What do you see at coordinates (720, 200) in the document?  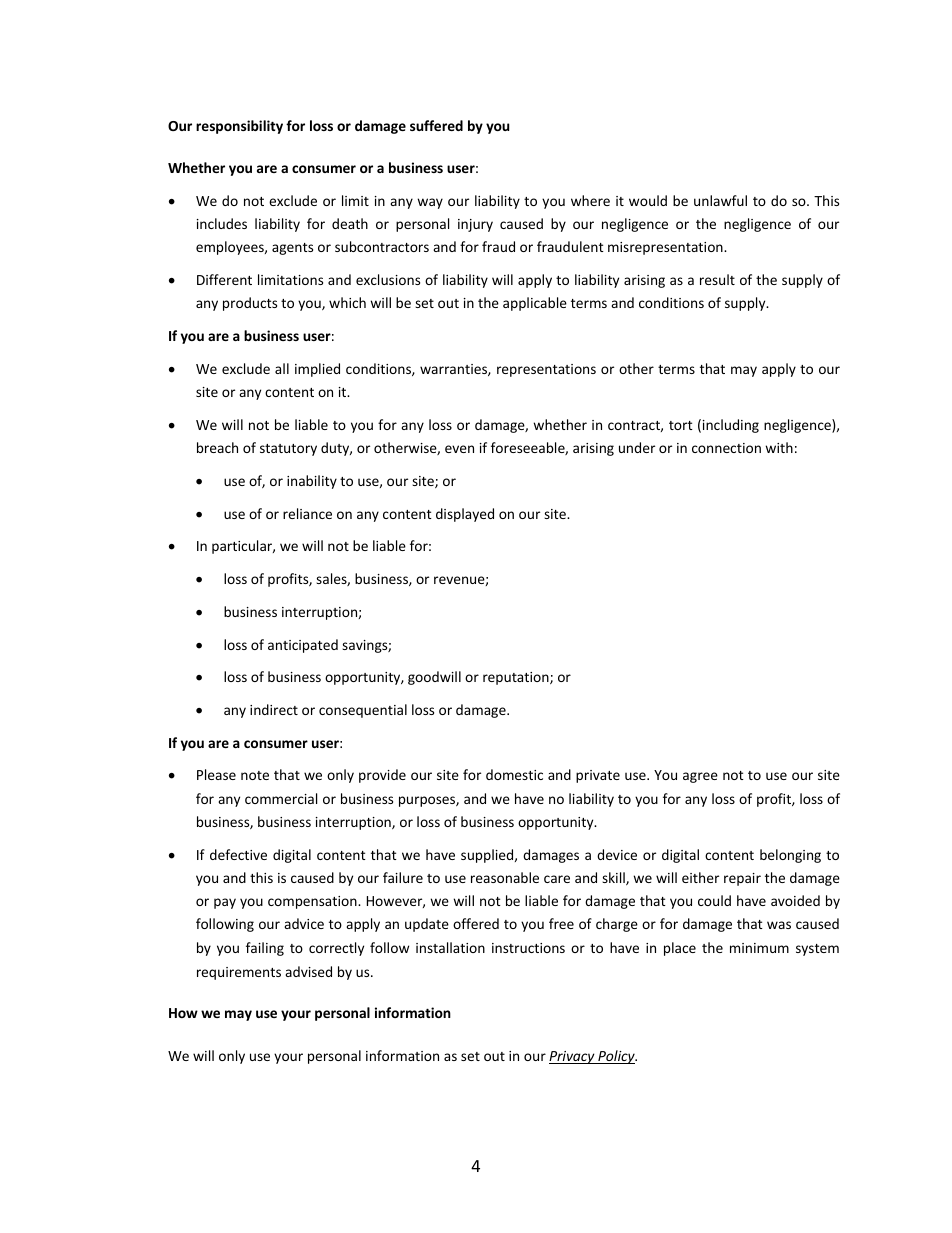 I see `unlawful` at bounding box center [720, 200].
